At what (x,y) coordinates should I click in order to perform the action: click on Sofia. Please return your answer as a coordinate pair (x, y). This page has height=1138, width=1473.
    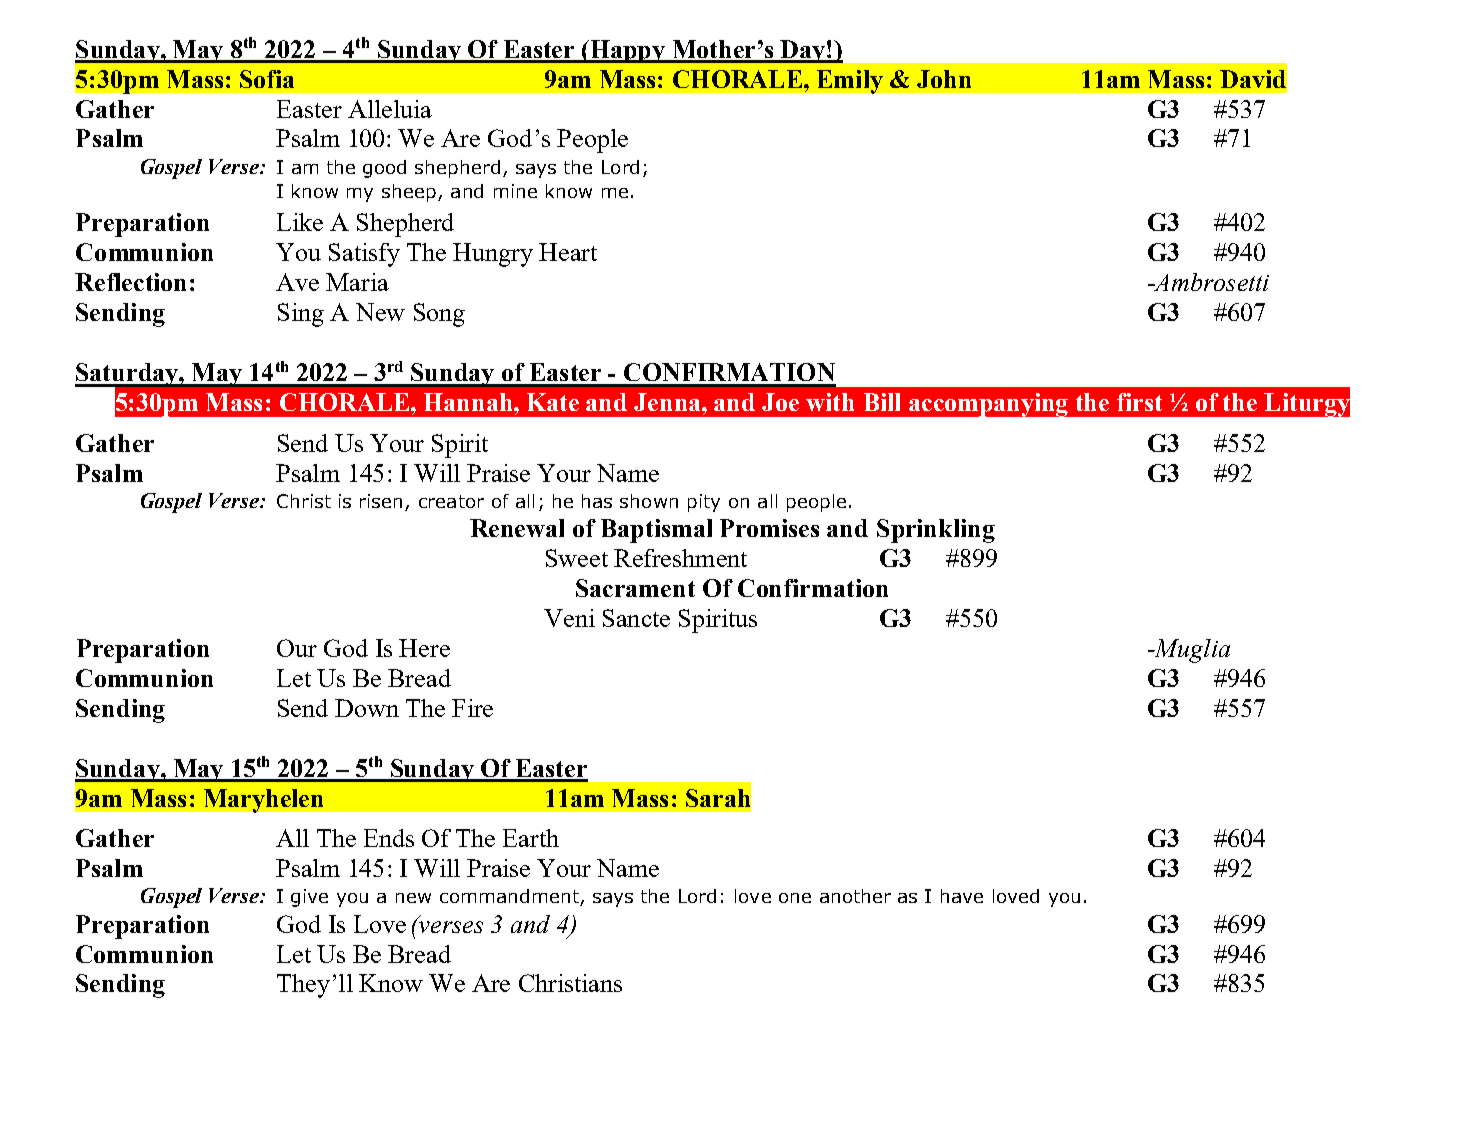
    Looking at the image, I should click on (267, 79).
